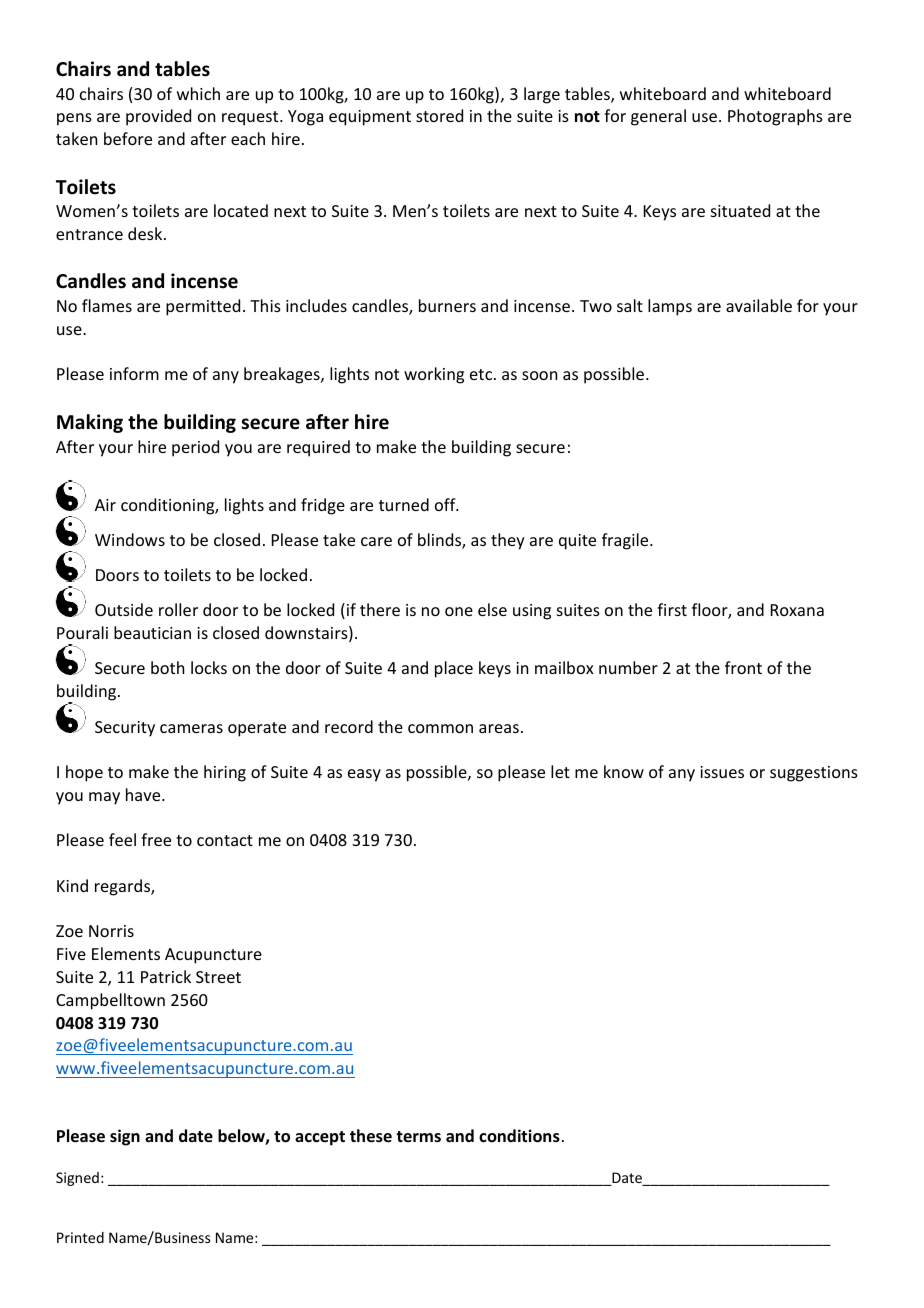 The height and width of the screenshot is (1308, 924). What do you see at coordinates (80, 1237) in the screenshot?
I see `Printed` at bounding box center [80, 1237].
